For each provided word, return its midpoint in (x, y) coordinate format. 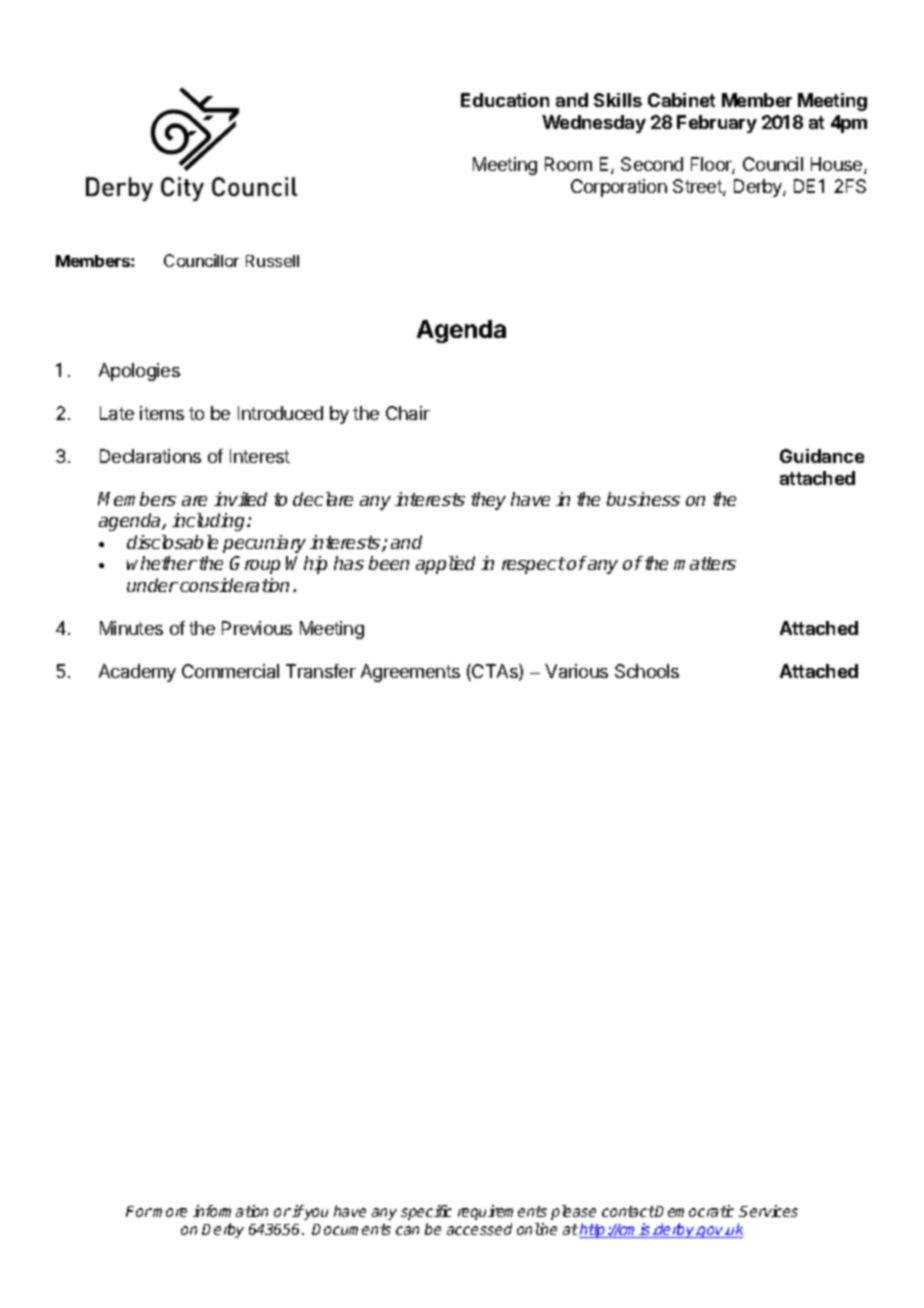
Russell (272, 261)
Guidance (822, 456)
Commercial (230, 671)
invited (240, 499)
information (230, 1211)
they (488, 501)
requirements (502, 1212)
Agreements (410, 673)
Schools (647, 671)
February (717, 124)
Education (505, 100)
